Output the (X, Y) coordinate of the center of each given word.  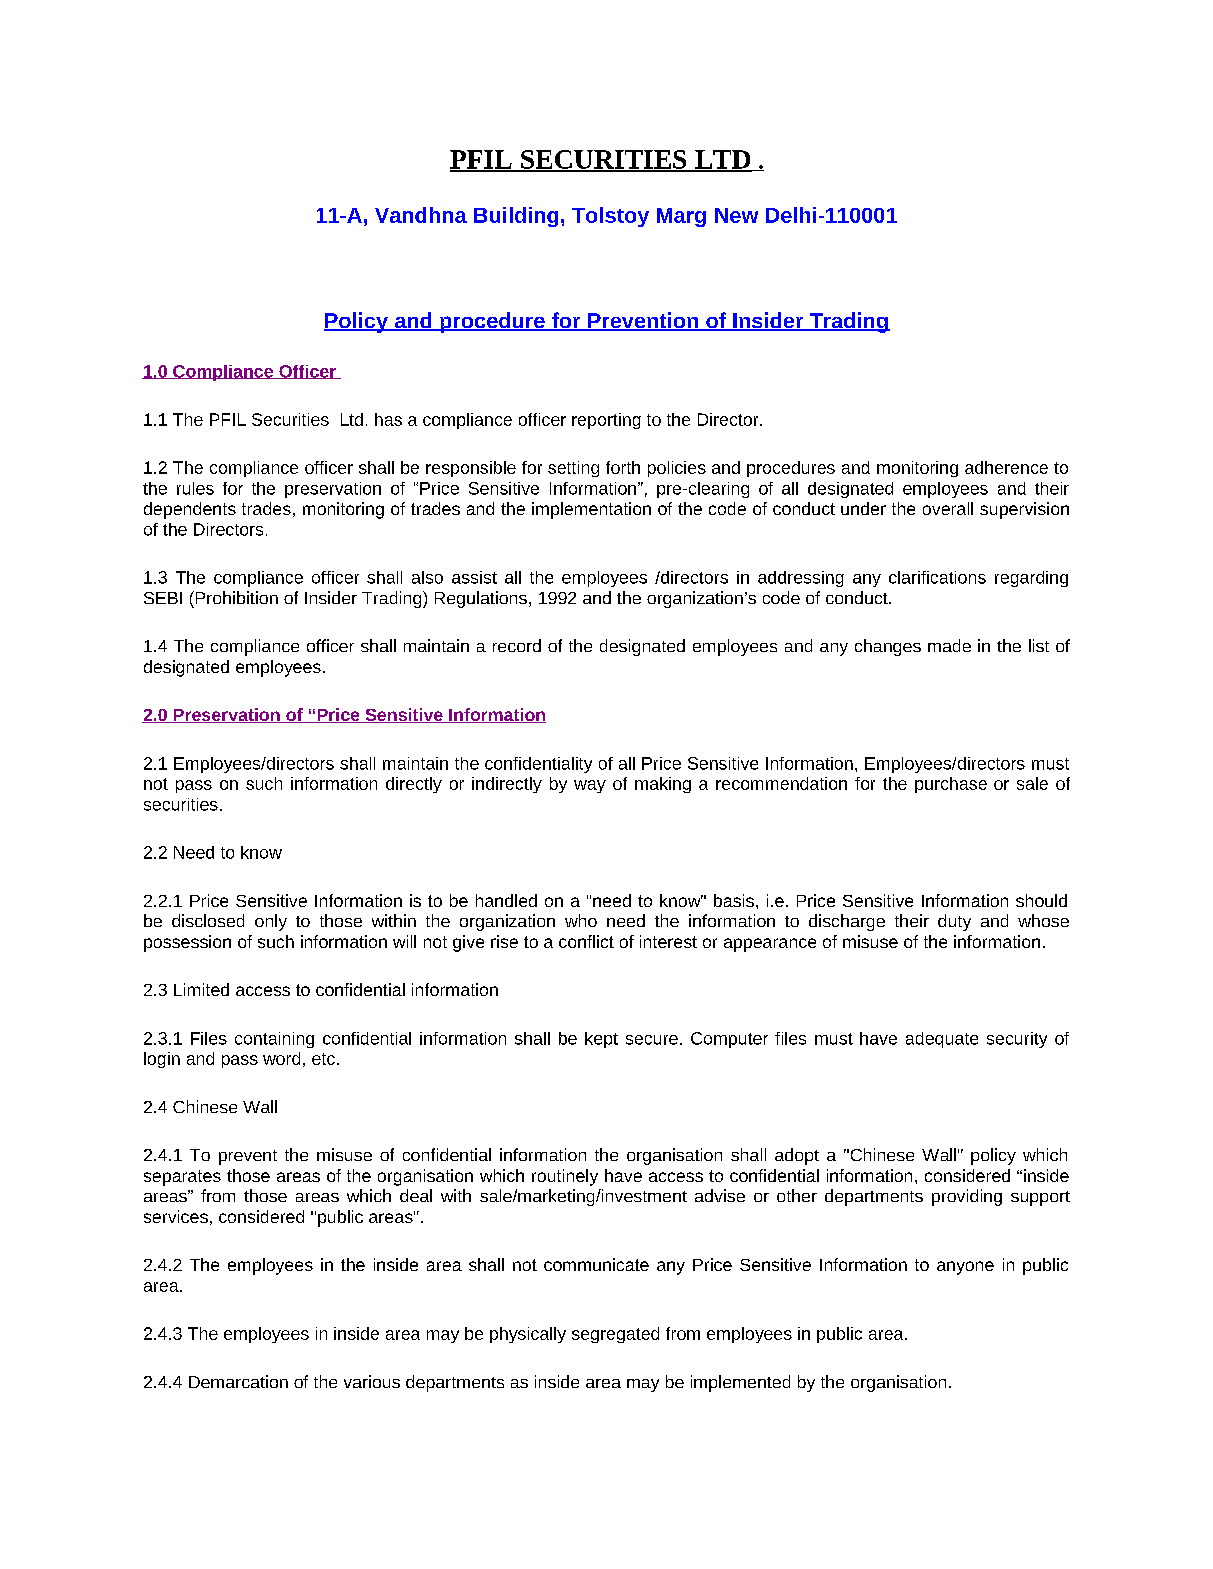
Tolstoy (610, 217)
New (736, 215)
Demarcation (238, 1381)
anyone (965, 1268)
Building (516, 217)
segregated (615, 1335)
